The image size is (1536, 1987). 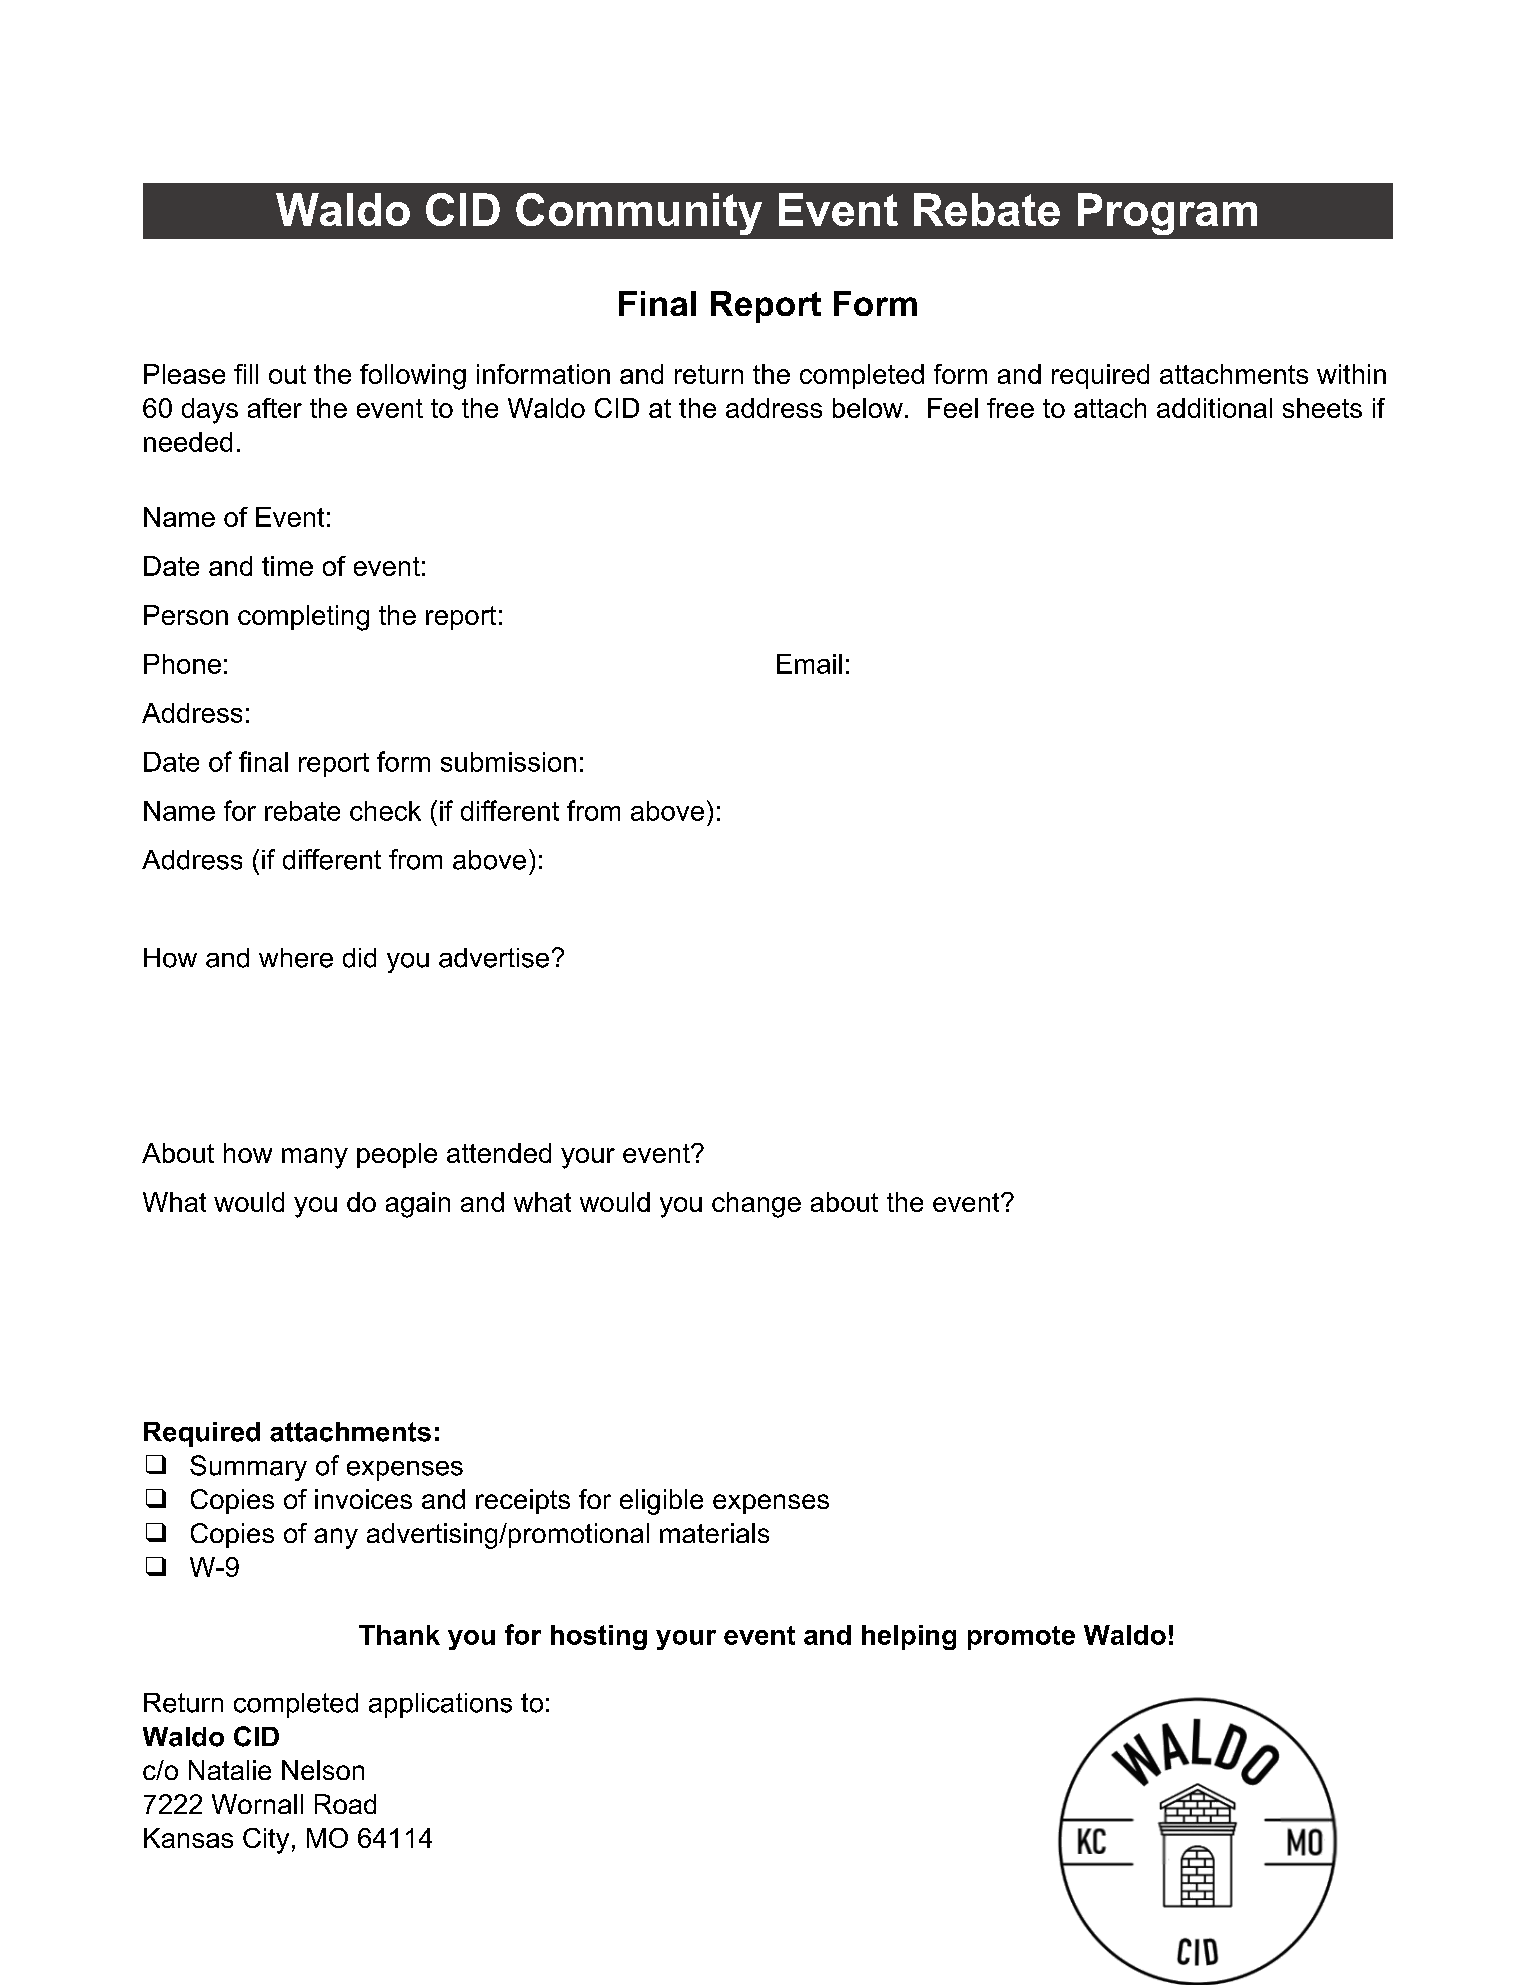 I want to click on Program, so click(x=1167, y=214).
